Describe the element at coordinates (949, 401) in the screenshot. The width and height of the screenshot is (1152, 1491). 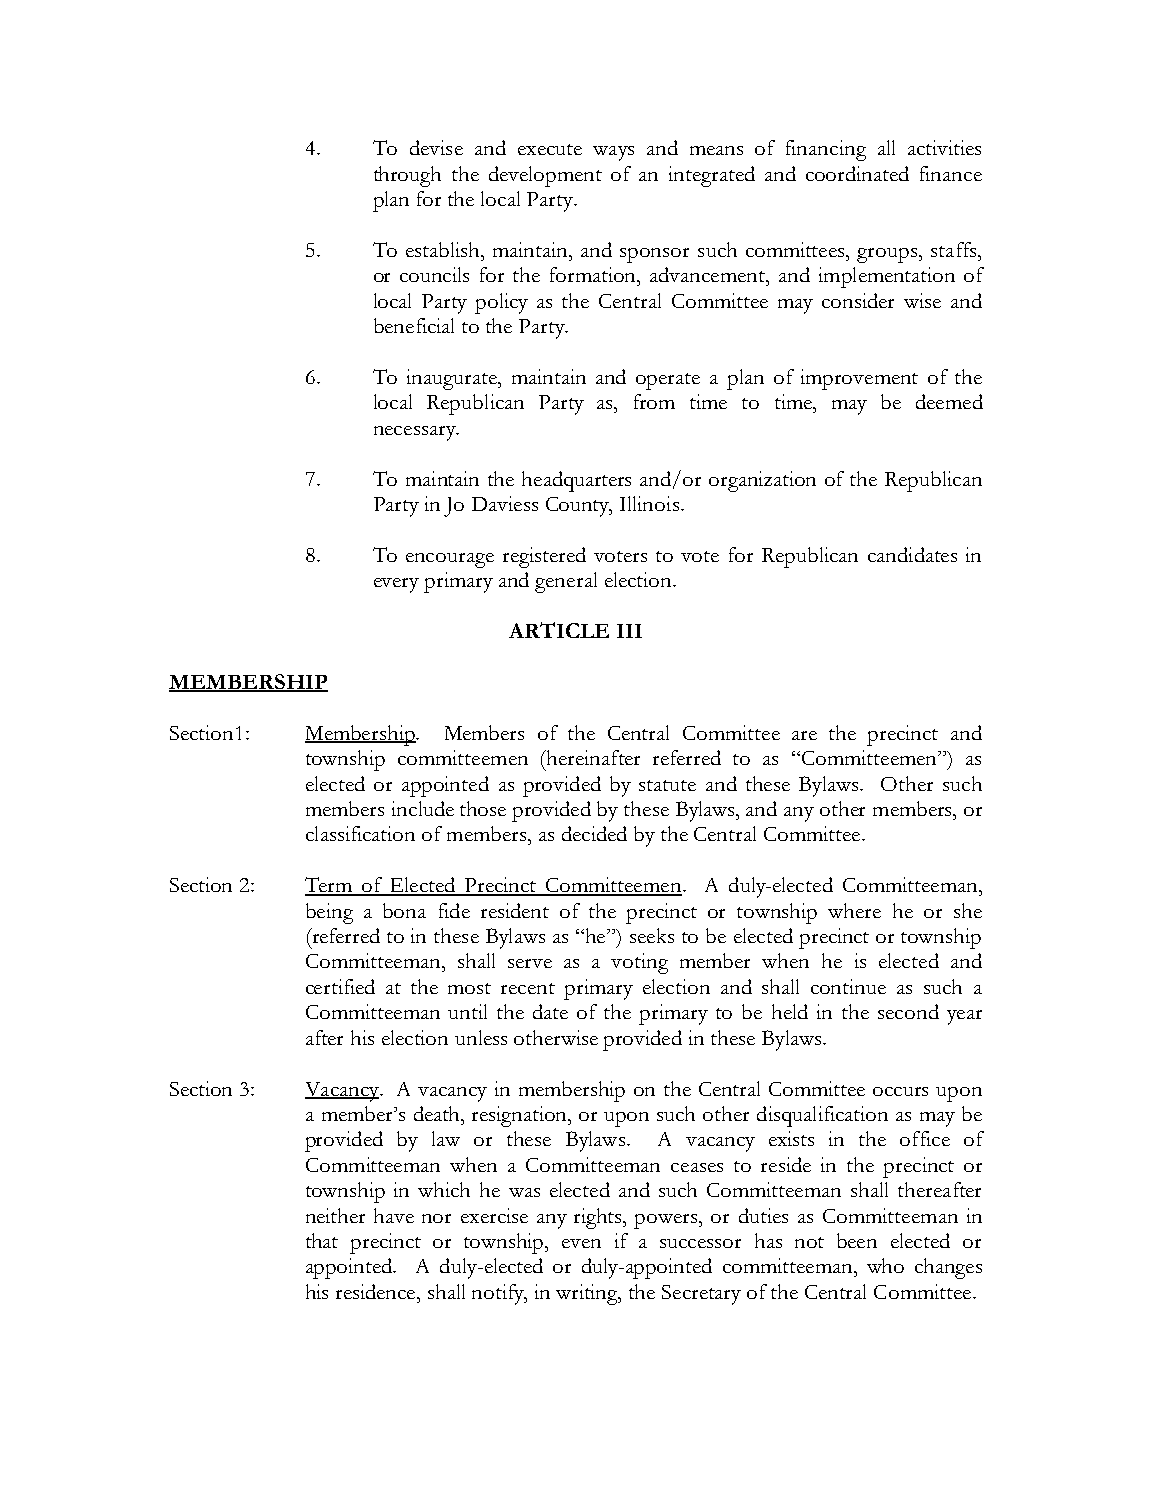
I see `deemed` at that location.
